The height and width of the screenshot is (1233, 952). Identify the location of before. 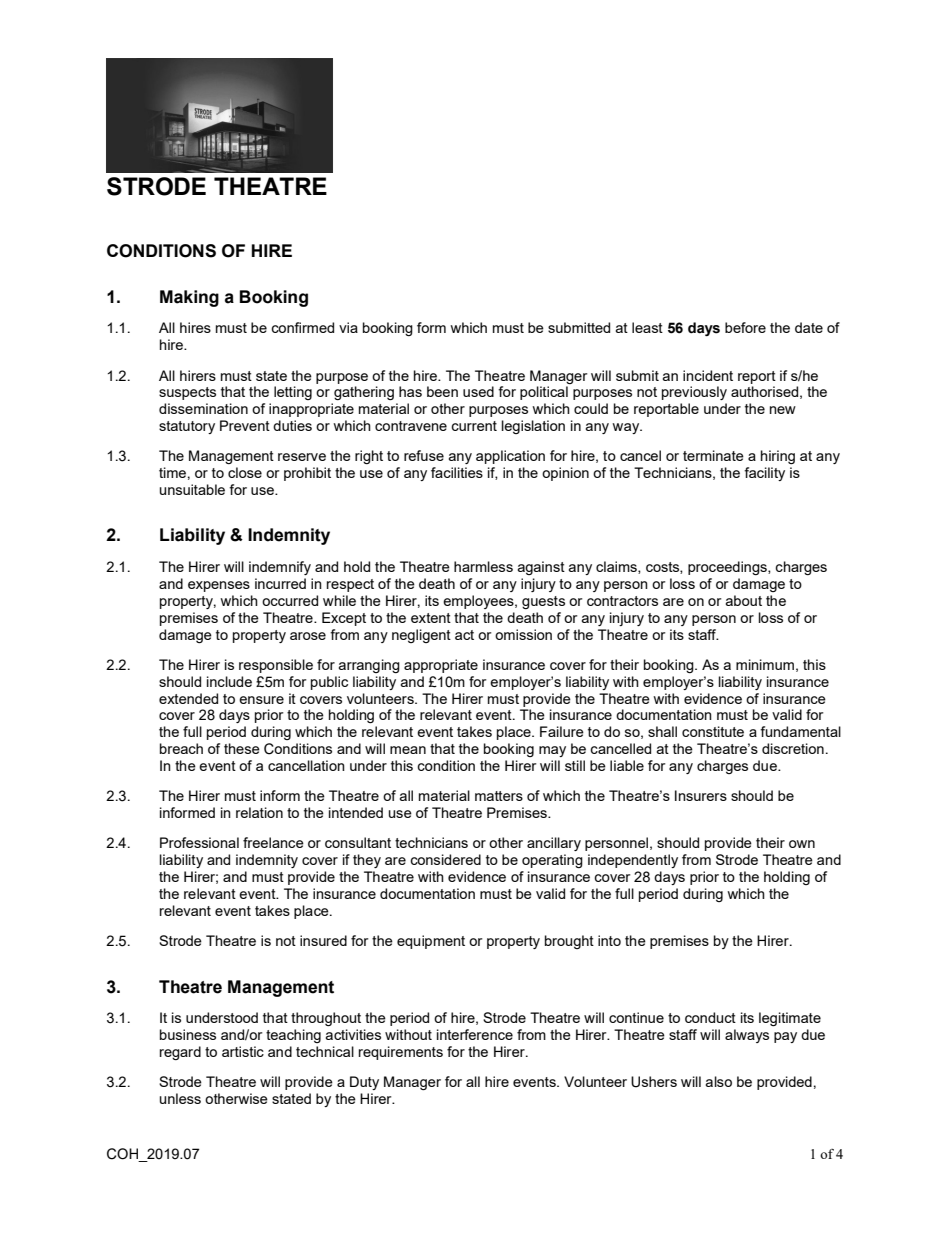
(745, 327).
